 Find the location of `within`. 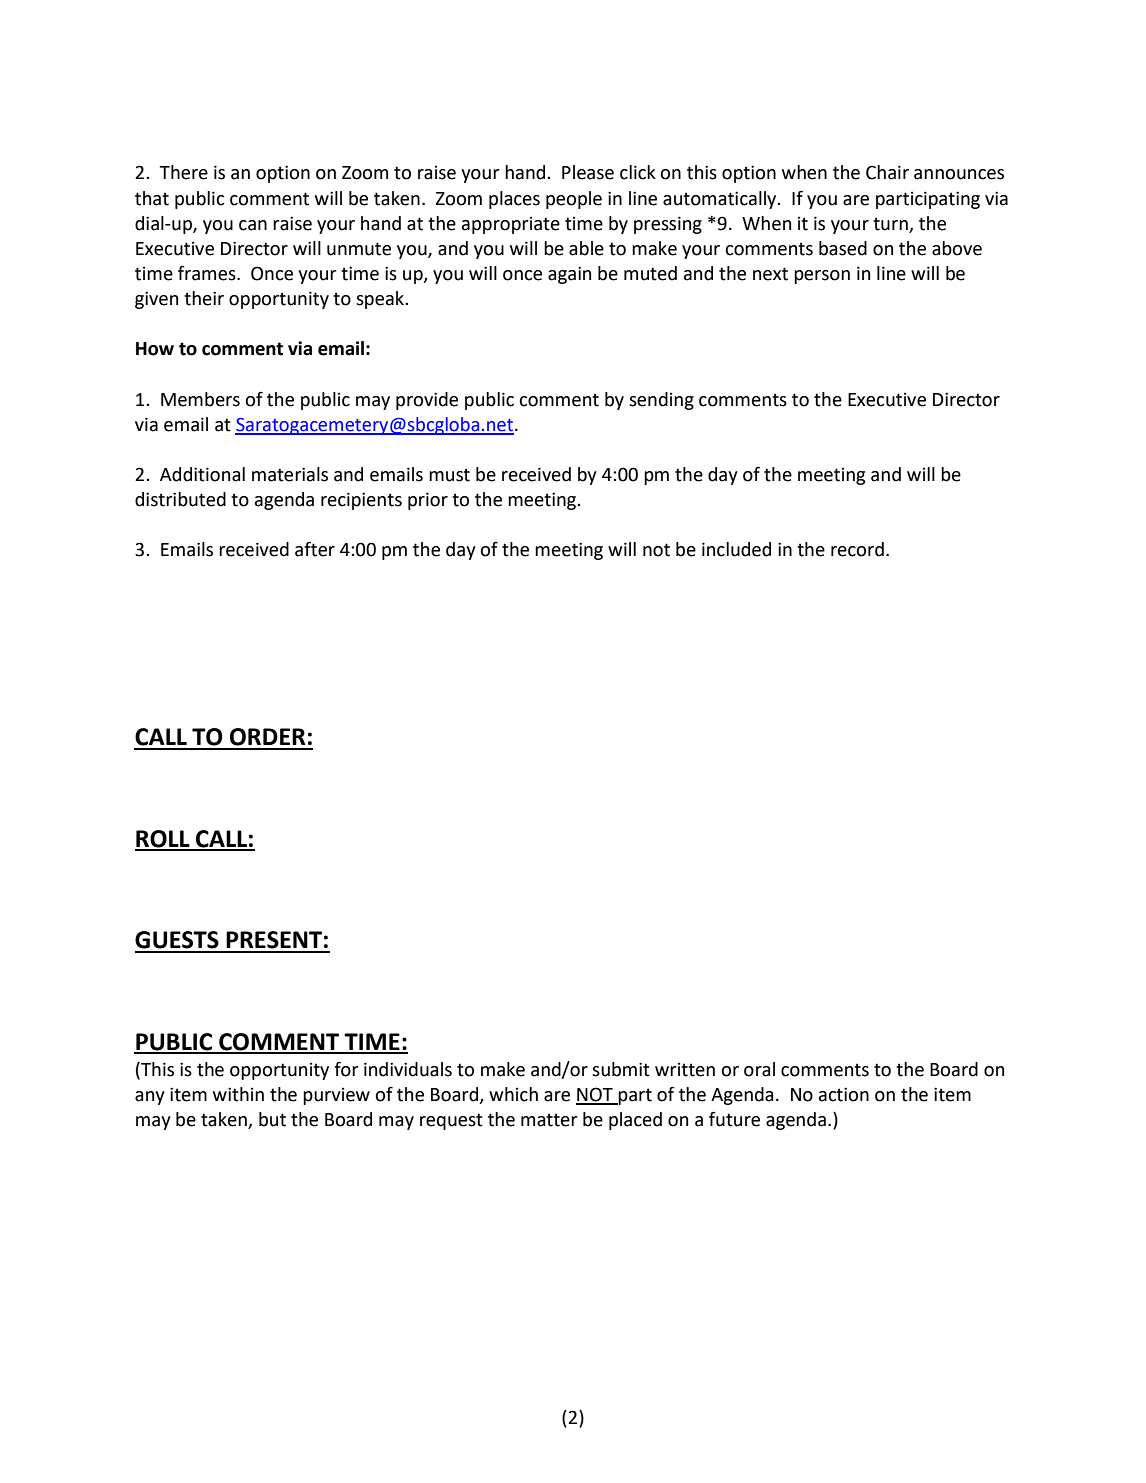

within is located at coordinates (238, 1094).
